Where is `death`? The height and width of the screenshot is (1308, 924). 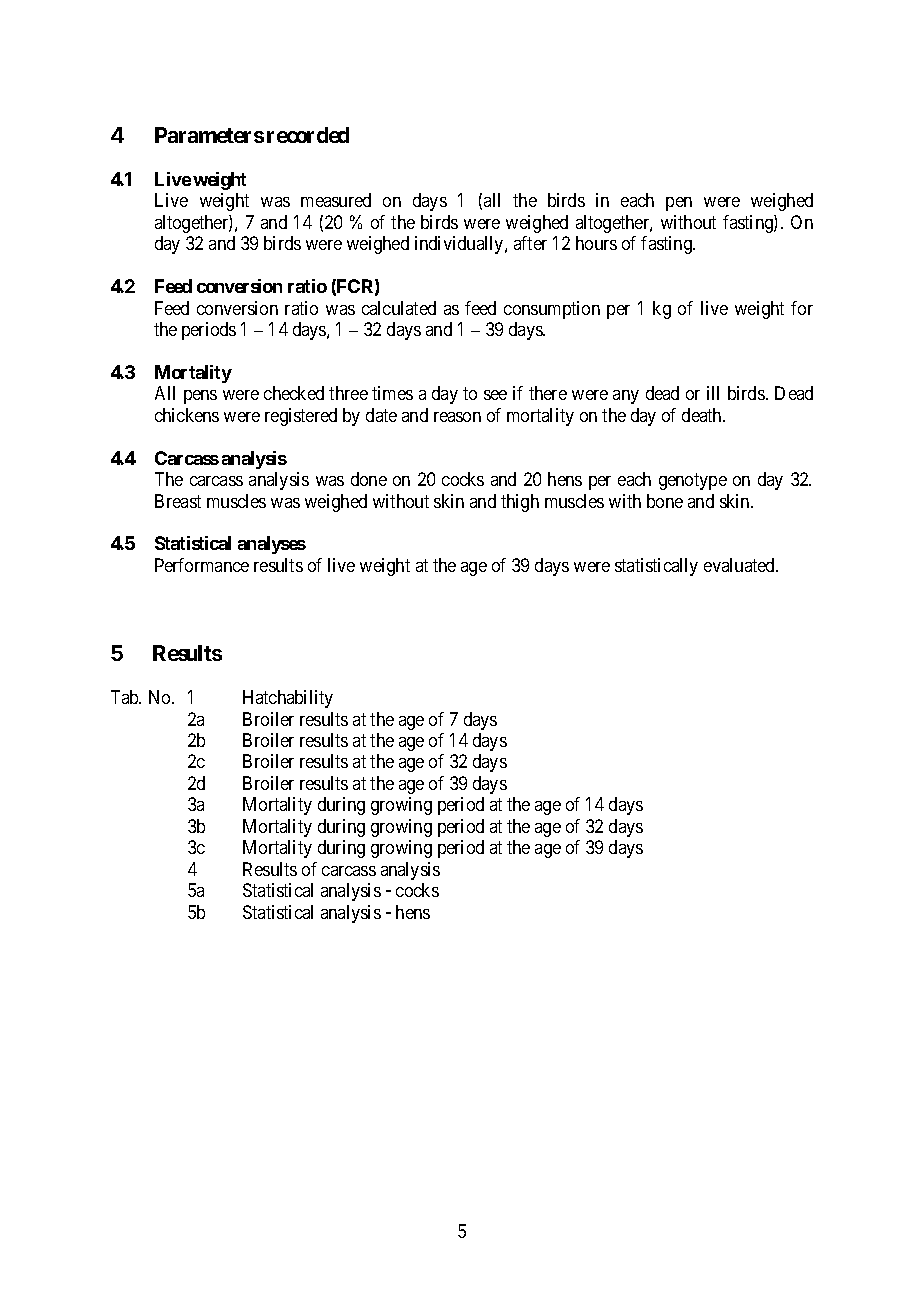
death is located at coordinates (703, 415).
